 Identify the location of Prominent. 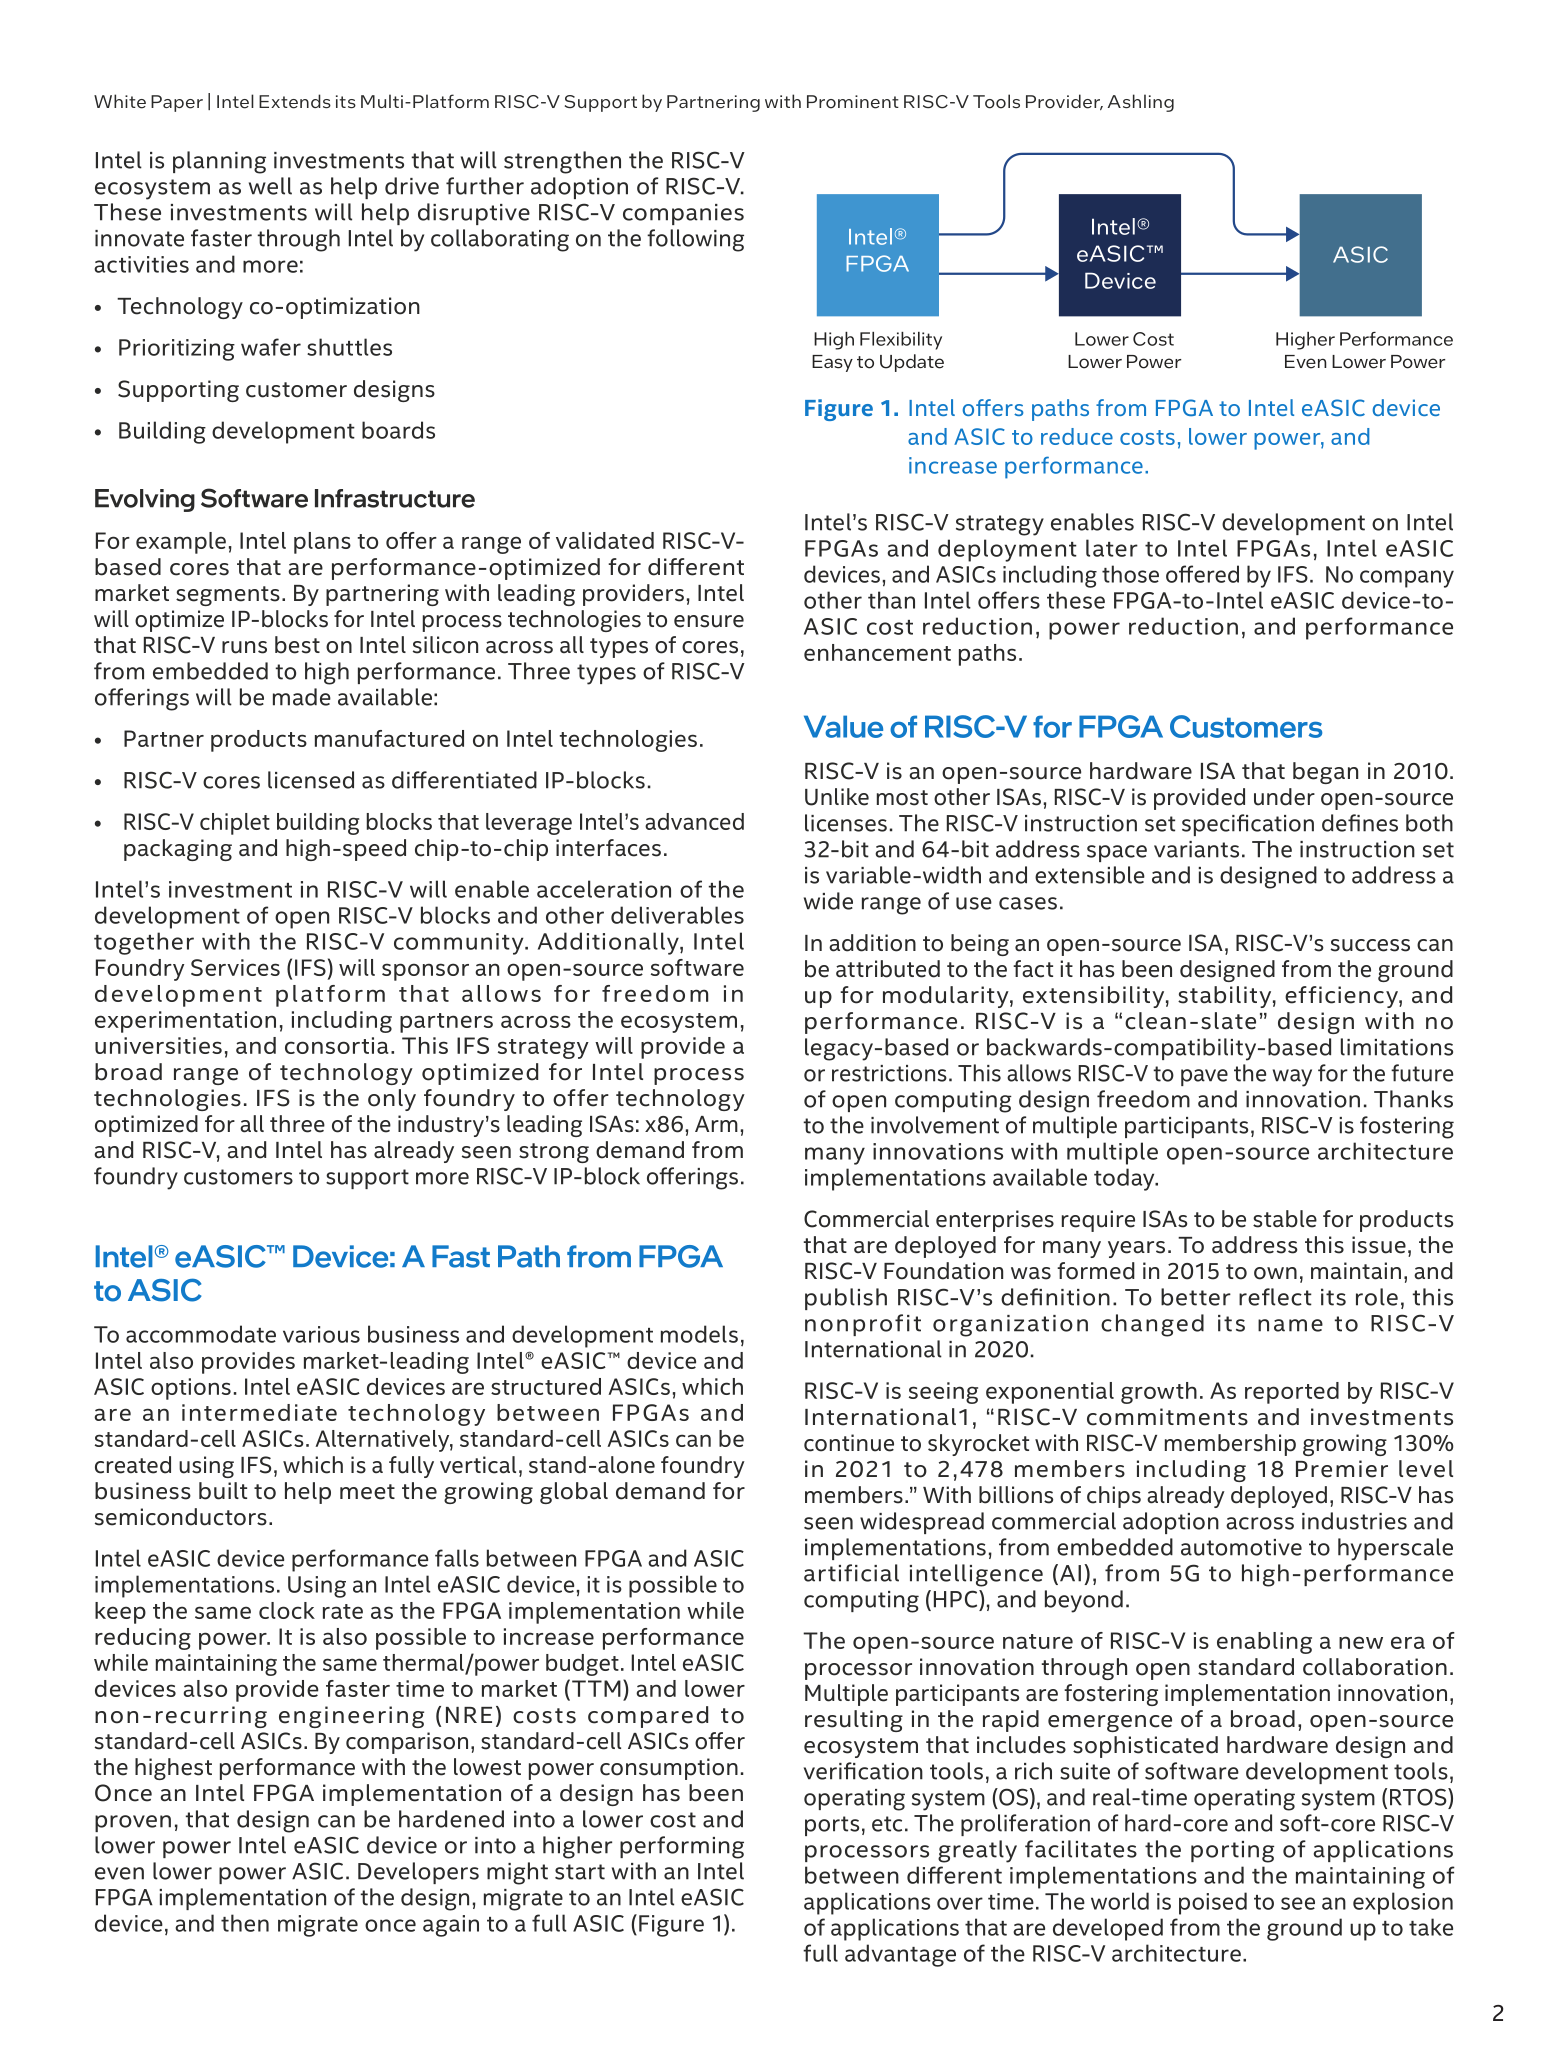
(853, 102).
